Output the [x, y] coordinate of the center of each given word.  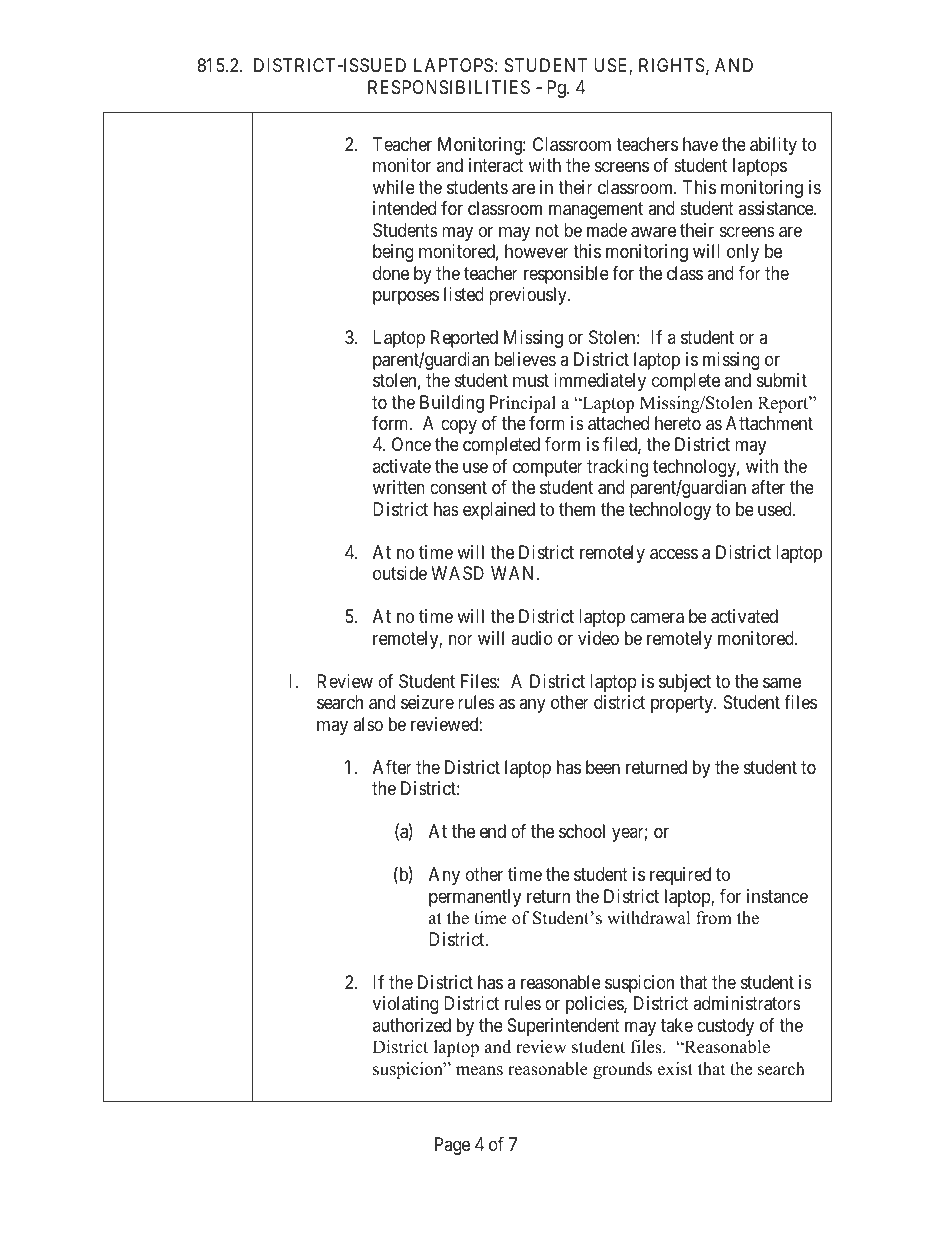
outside [400, 573]
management [596, 210]
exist [675, 1069]
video [598, 638]
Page [452, 1146]
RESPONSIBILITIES [449, 87]
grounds [622, 1070]
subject [685, 683]
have [700, 144]
